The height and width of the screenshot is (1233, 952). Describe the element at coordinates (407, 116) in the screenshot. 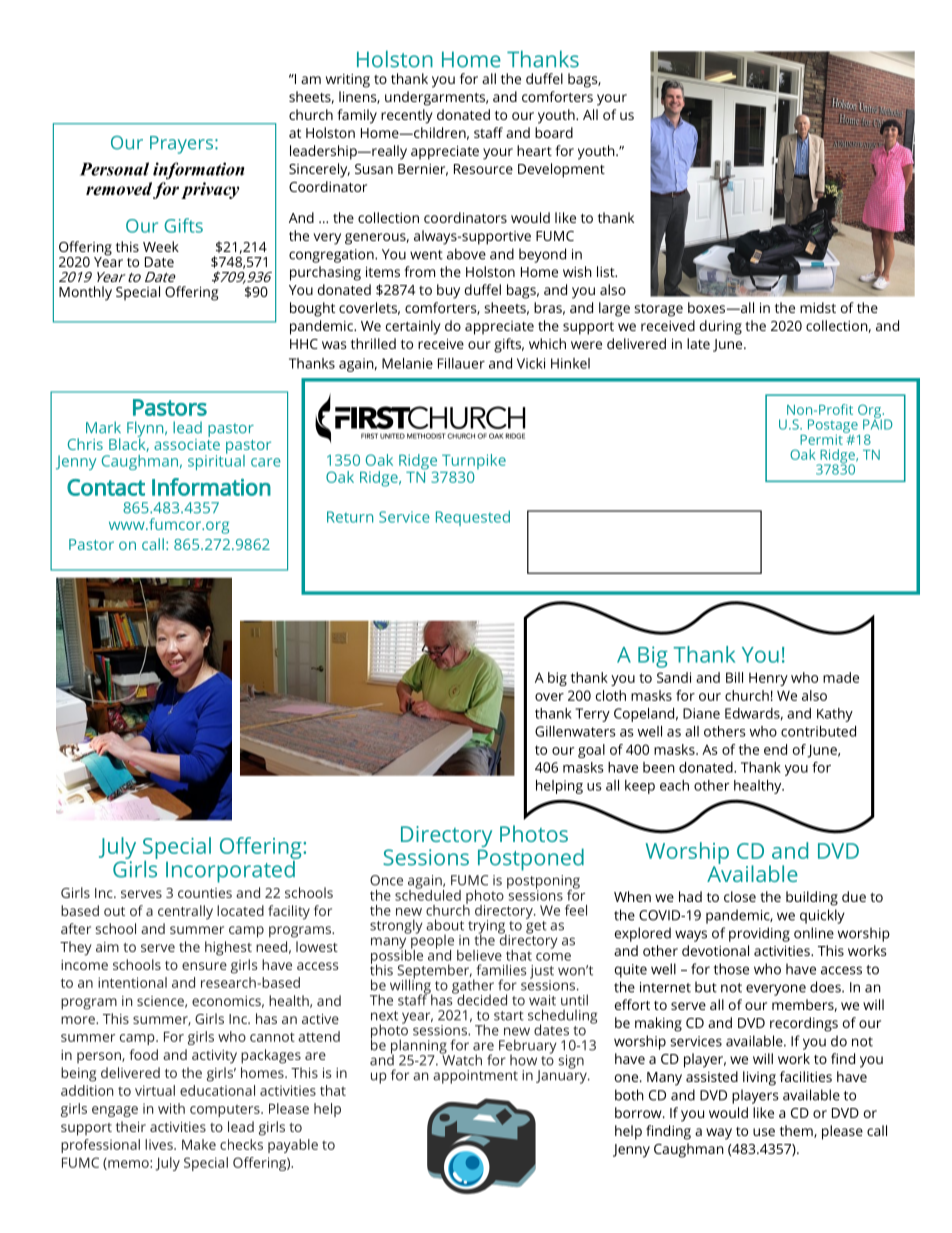

I see `recently` at that location.
